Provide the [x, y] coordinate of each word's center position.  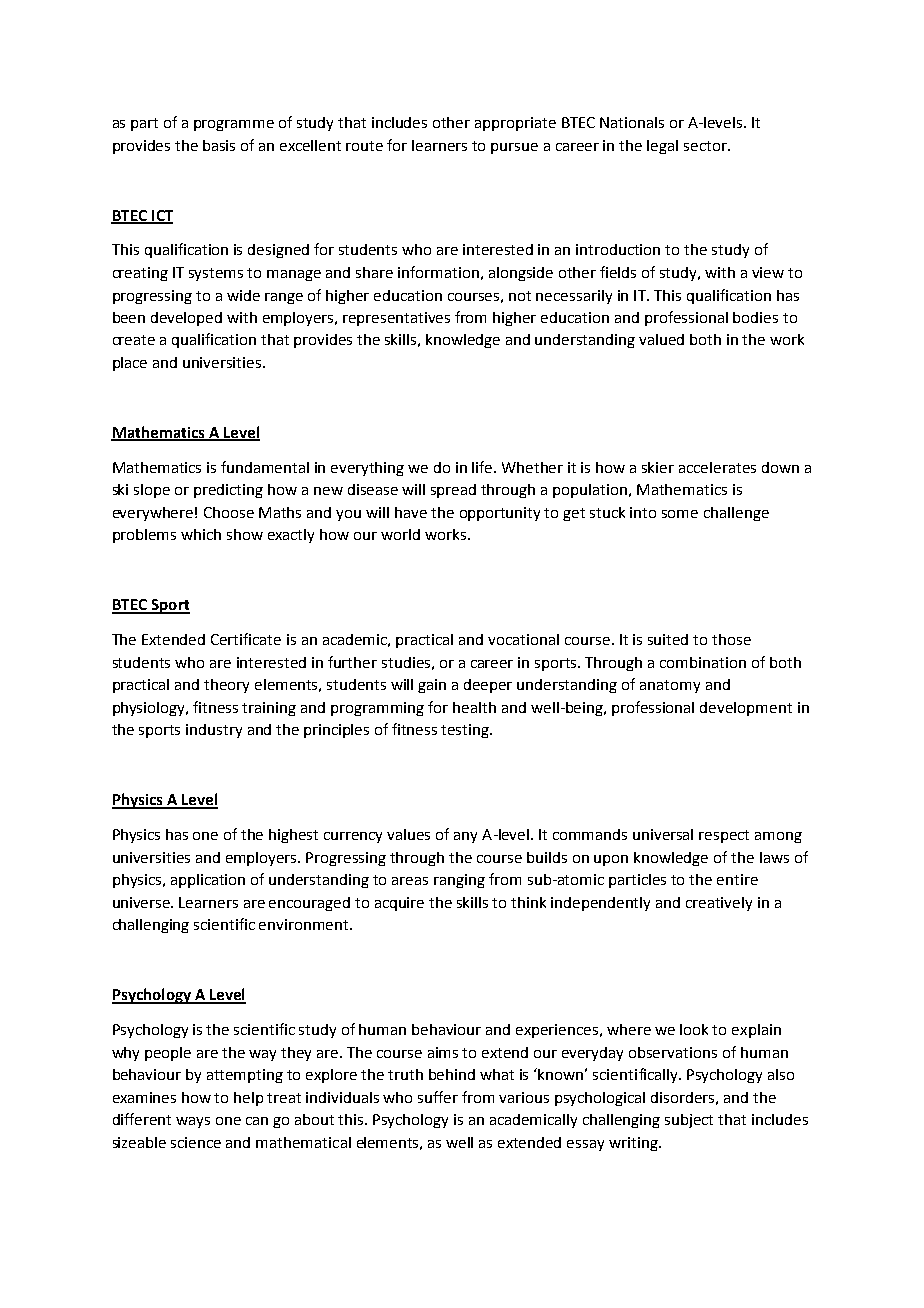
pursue [514, 148]
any [465, 837]
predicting [228, 491]
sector [706, 146]
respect [724, 836]
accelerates [717, 467]
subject [689, 1121]
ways [193, 1122]
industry [214, 731]
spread [453, 491]
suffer [438, 1097]
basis [219, 145]
